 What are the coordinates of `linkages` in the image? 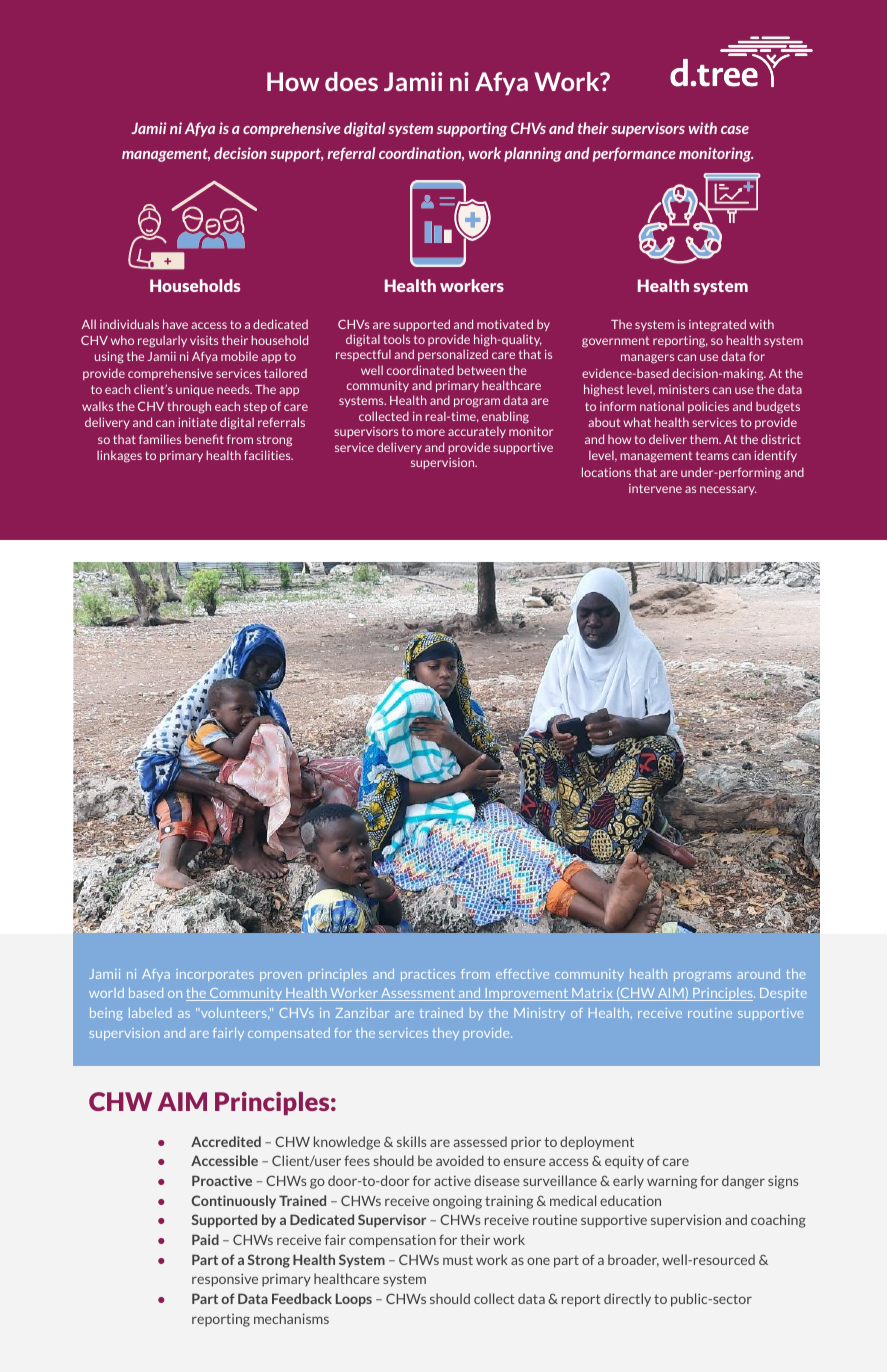 It's located at (119, 456).
